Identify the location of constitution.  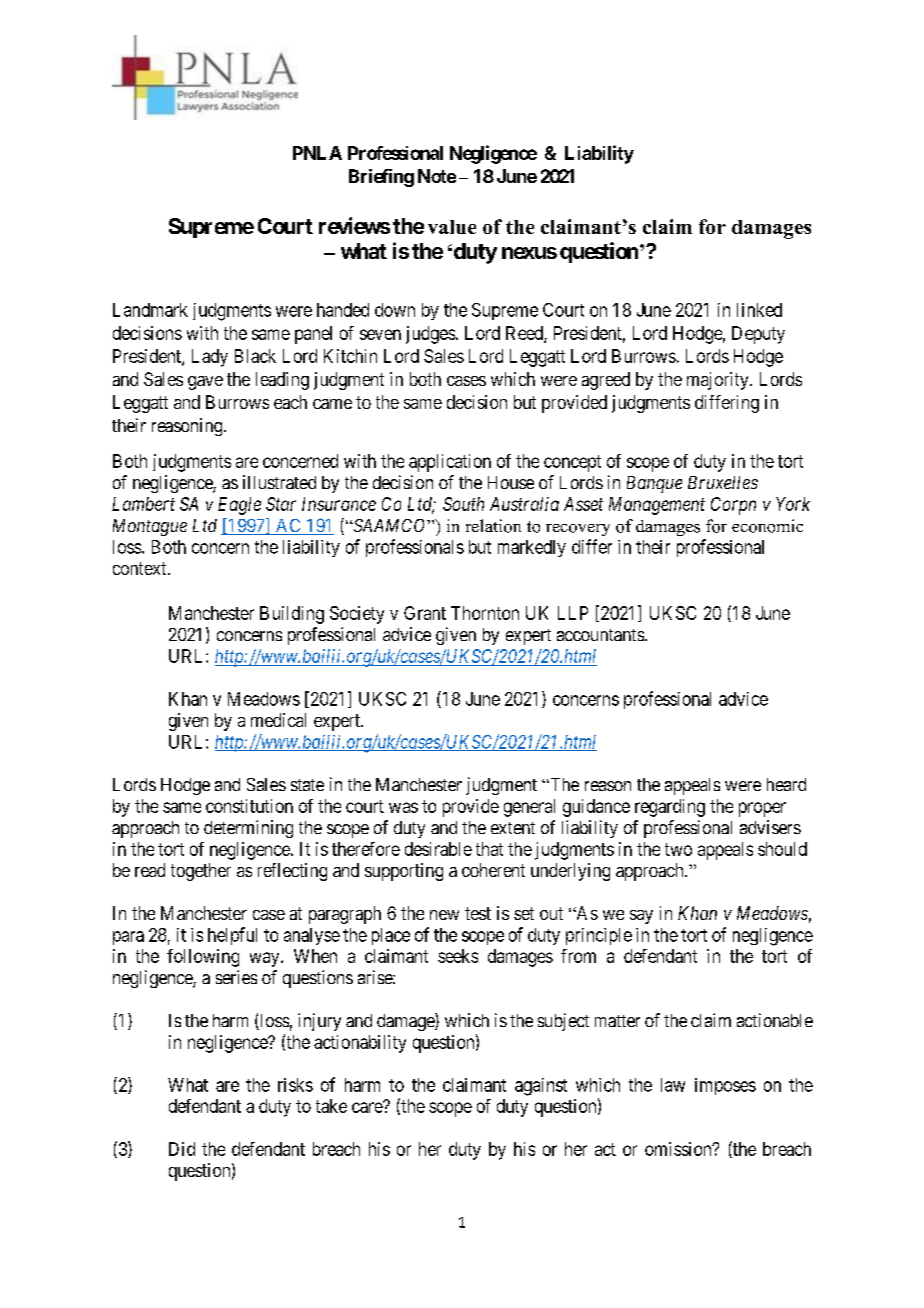
(249, 806).
